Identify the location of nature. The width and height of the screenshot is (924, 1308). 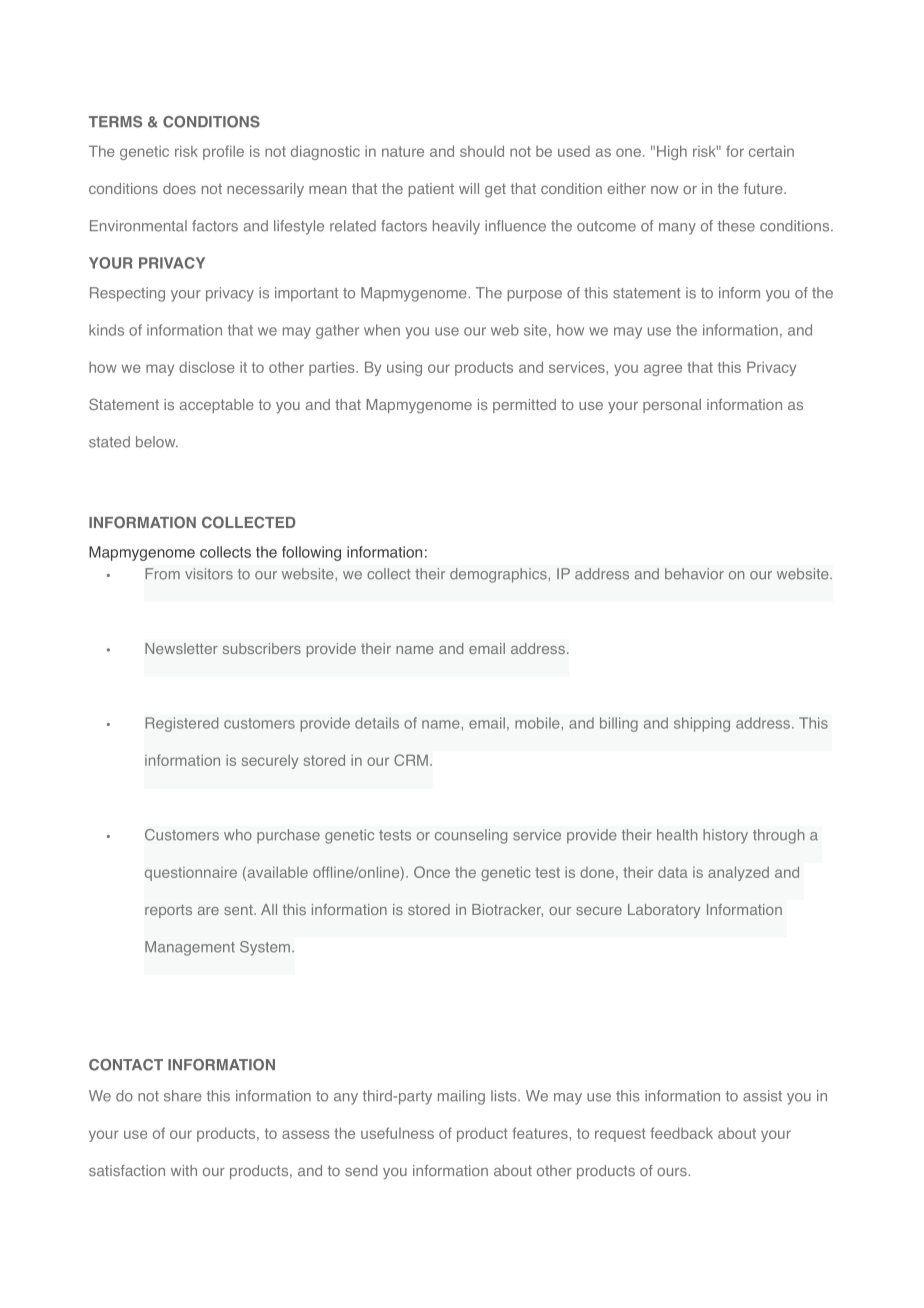
(403, 151).
